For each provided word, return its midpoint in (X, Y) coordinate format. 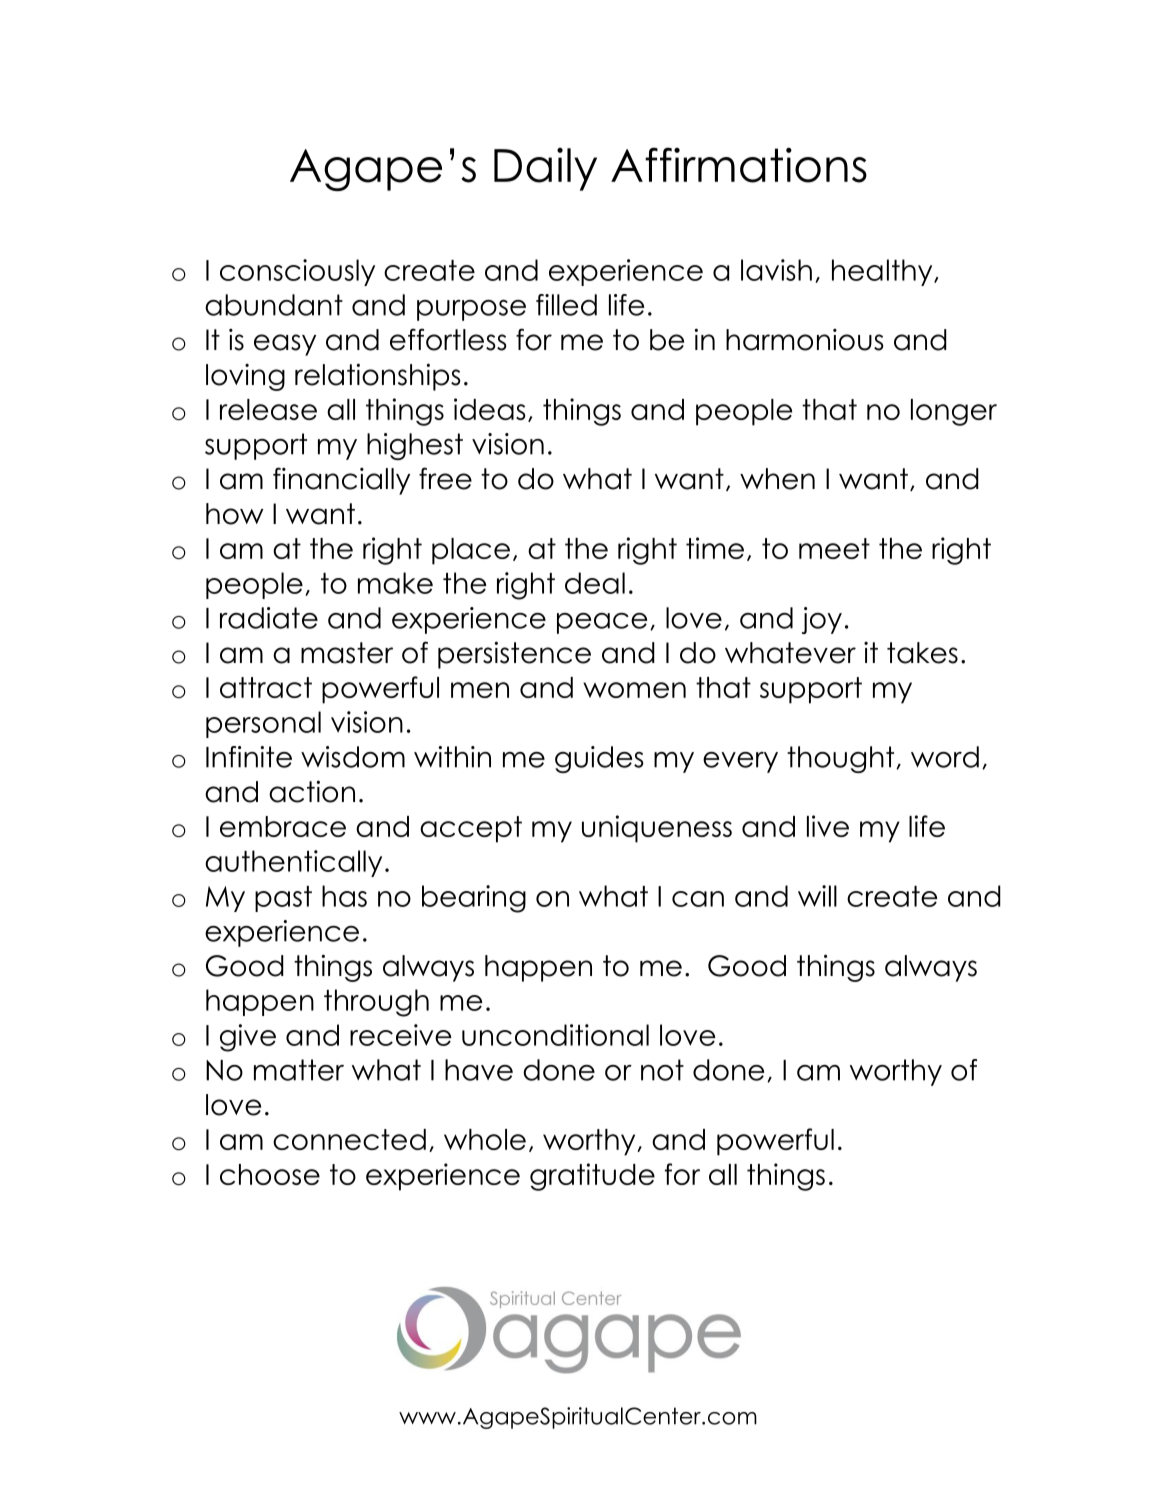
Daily (545, 169)
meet (834, 548)
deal (595, 583)
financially (341, 481)
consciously (297, 272)
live (828, 826)
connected (349, 1139)
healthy (883, 272)
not (662, 1070)
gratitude (592, 1177)
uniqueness (657, 829)
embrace (283, 826)
